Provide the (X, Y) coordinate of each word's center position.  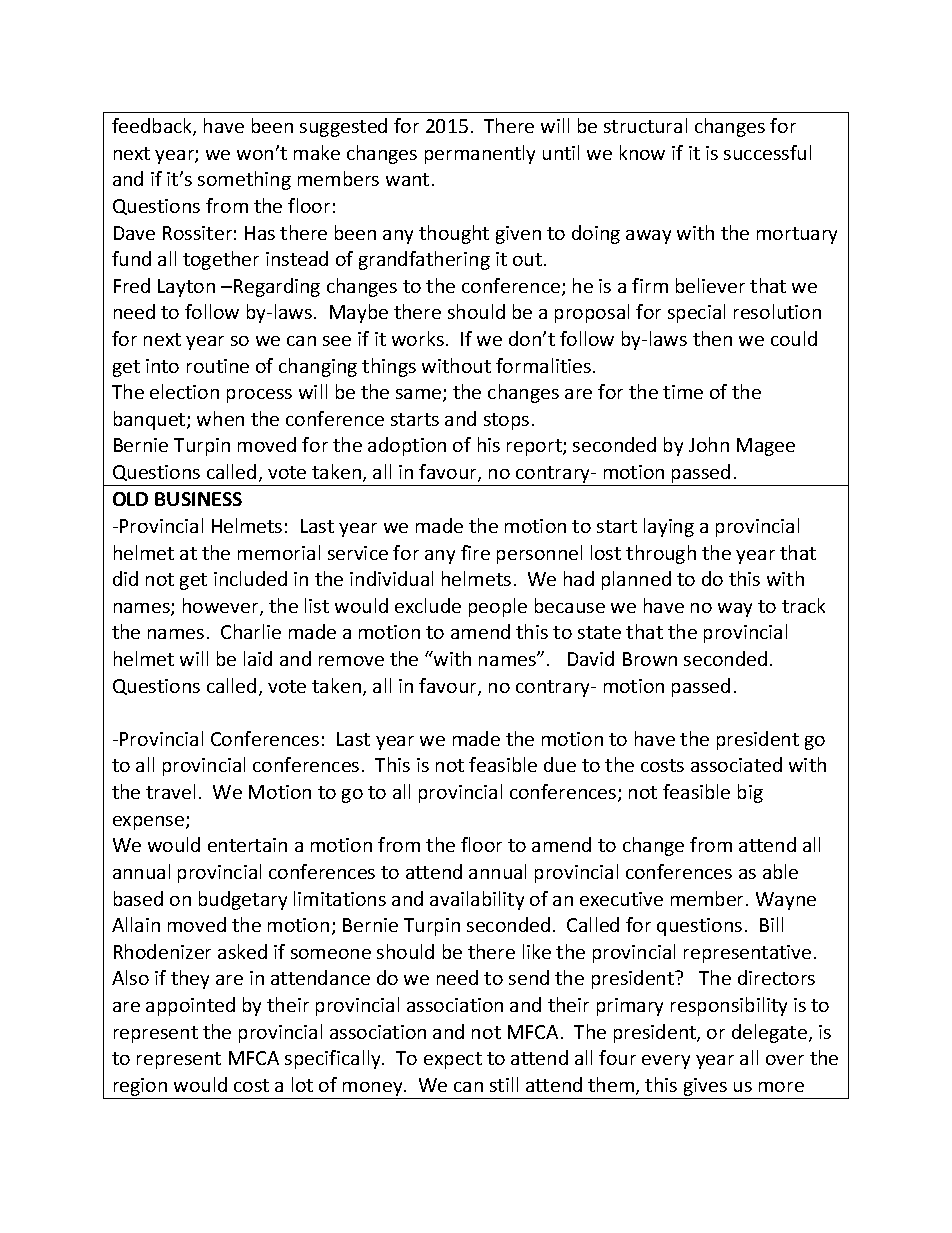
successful (767, 152)
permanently (480, 154)
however (222, 607)
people (498, 607)
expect (453, 1060)
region (140, 1088)
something (244, 180)
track (803, 605)
